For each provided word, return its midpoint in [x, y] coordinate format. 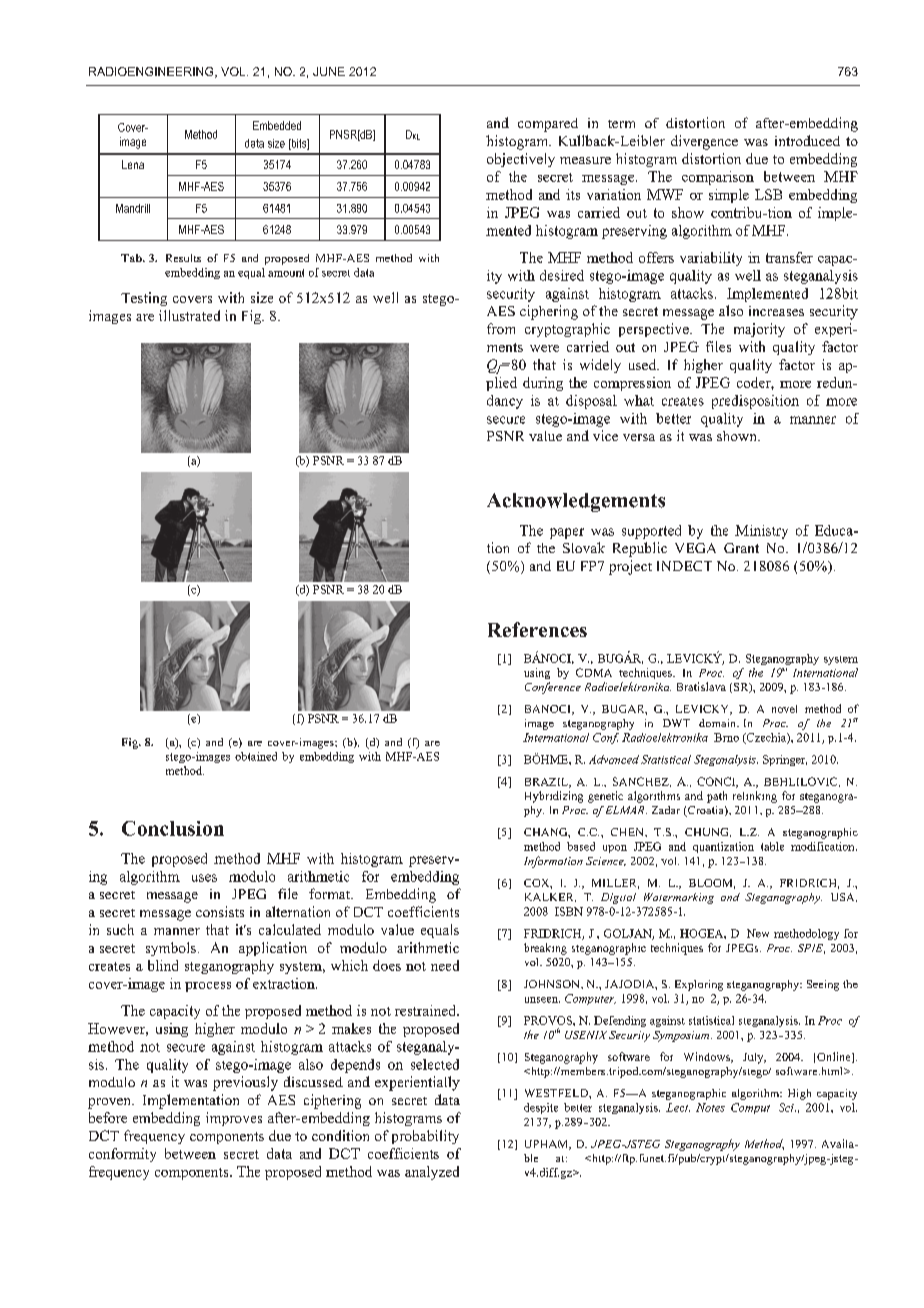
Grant [741, 548]
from [501, 328]
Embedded [277, 125]
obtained [256, 756]
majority [759, 330]
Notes [710, 1107]
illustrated [189, 315]
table [772, 846]
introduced [807, 140]
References [537, 629]
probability [425, 1137]
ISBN [569, 911]
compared [548, 125]
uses [204, 878]
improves [234, 1119]
